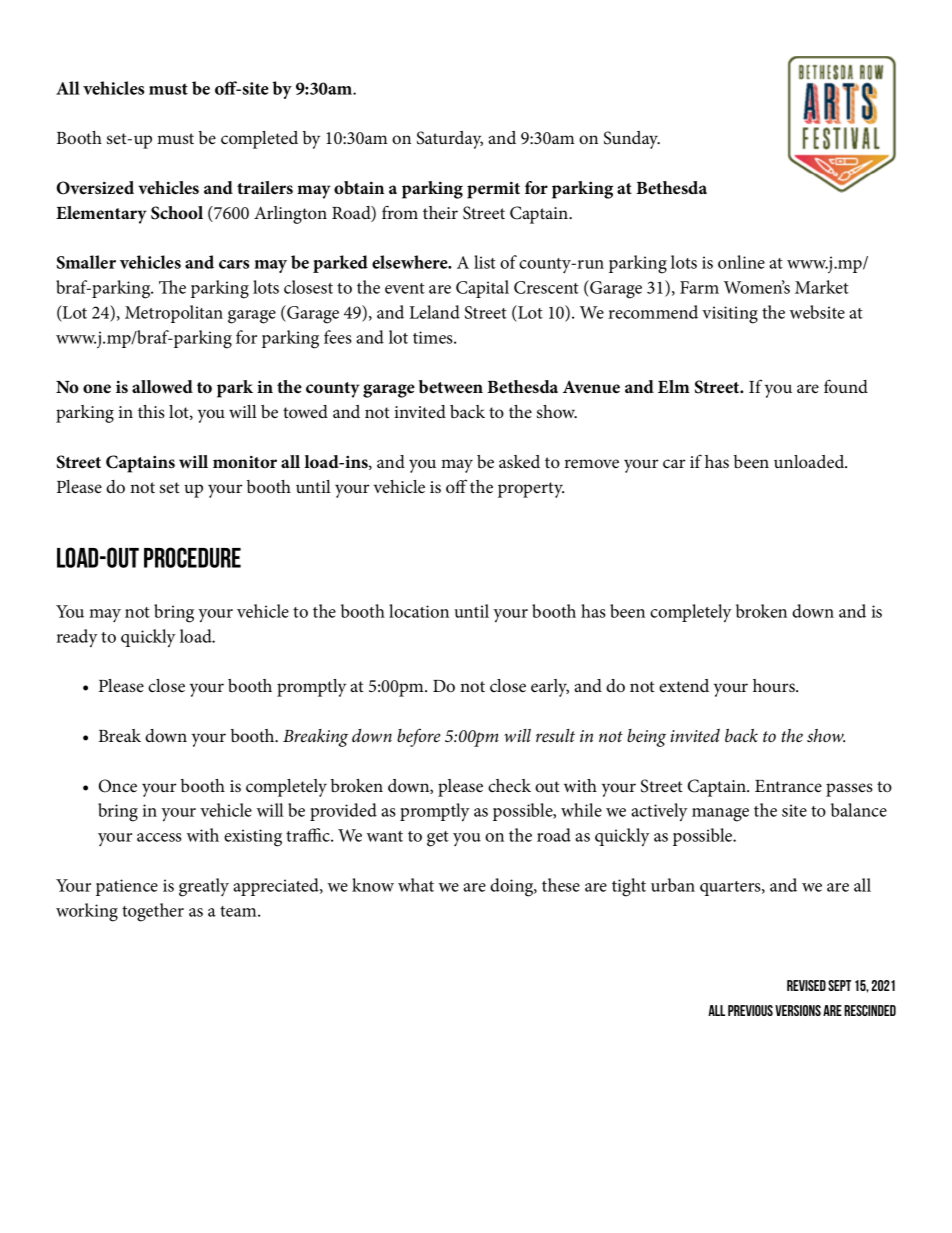  I want to click on Sunday, so click(632, 140).
